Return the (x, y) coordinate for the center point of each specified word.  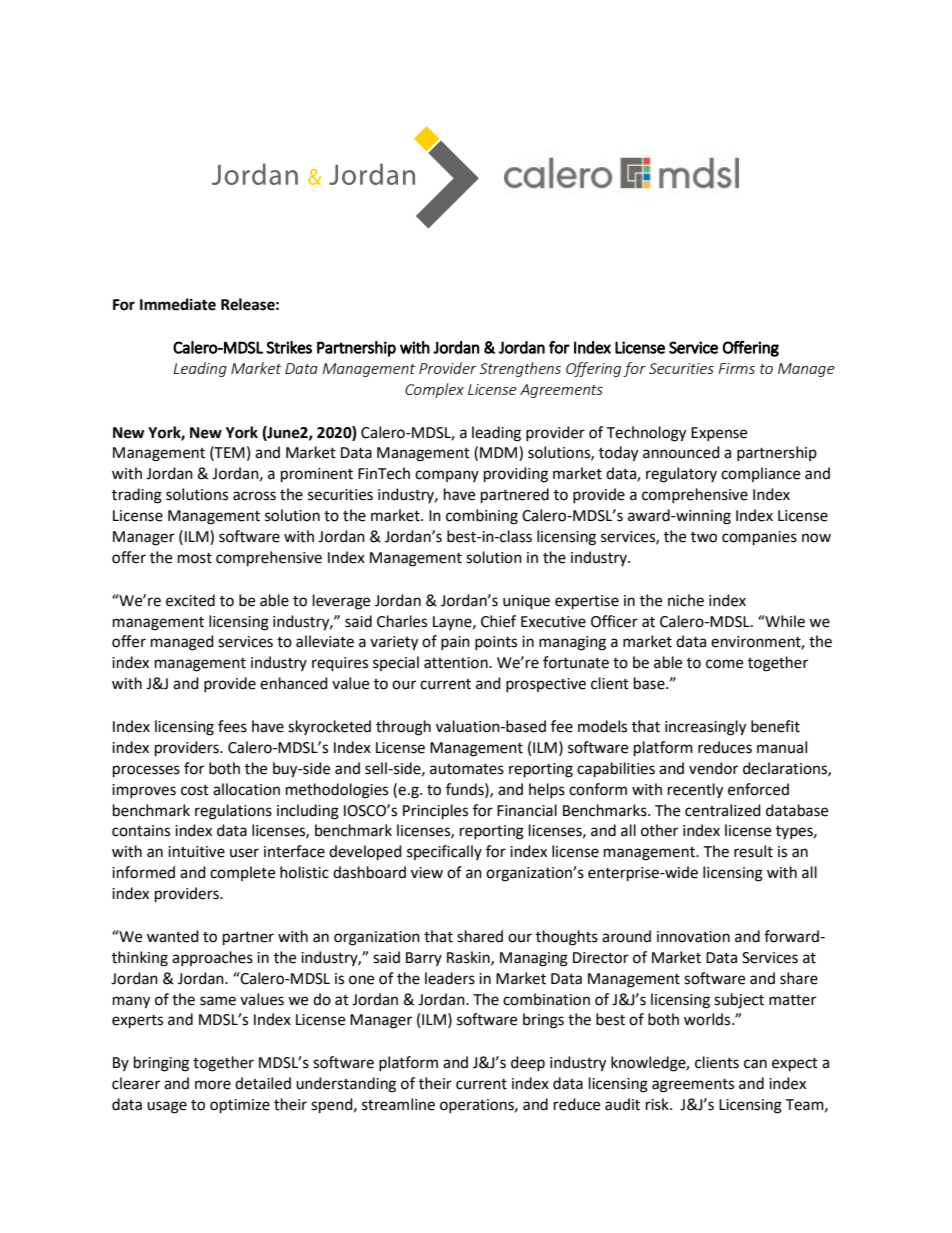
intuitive (196, 852)
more (213, 1085)
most (195, 558)
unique (526, 602)
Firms (736, 368)
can (755, 1064)
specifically (444, 852)
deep (528, 1063)
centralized (723, 810)
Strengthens (520, 369)
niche (686, 600)
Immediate (178, 304)
